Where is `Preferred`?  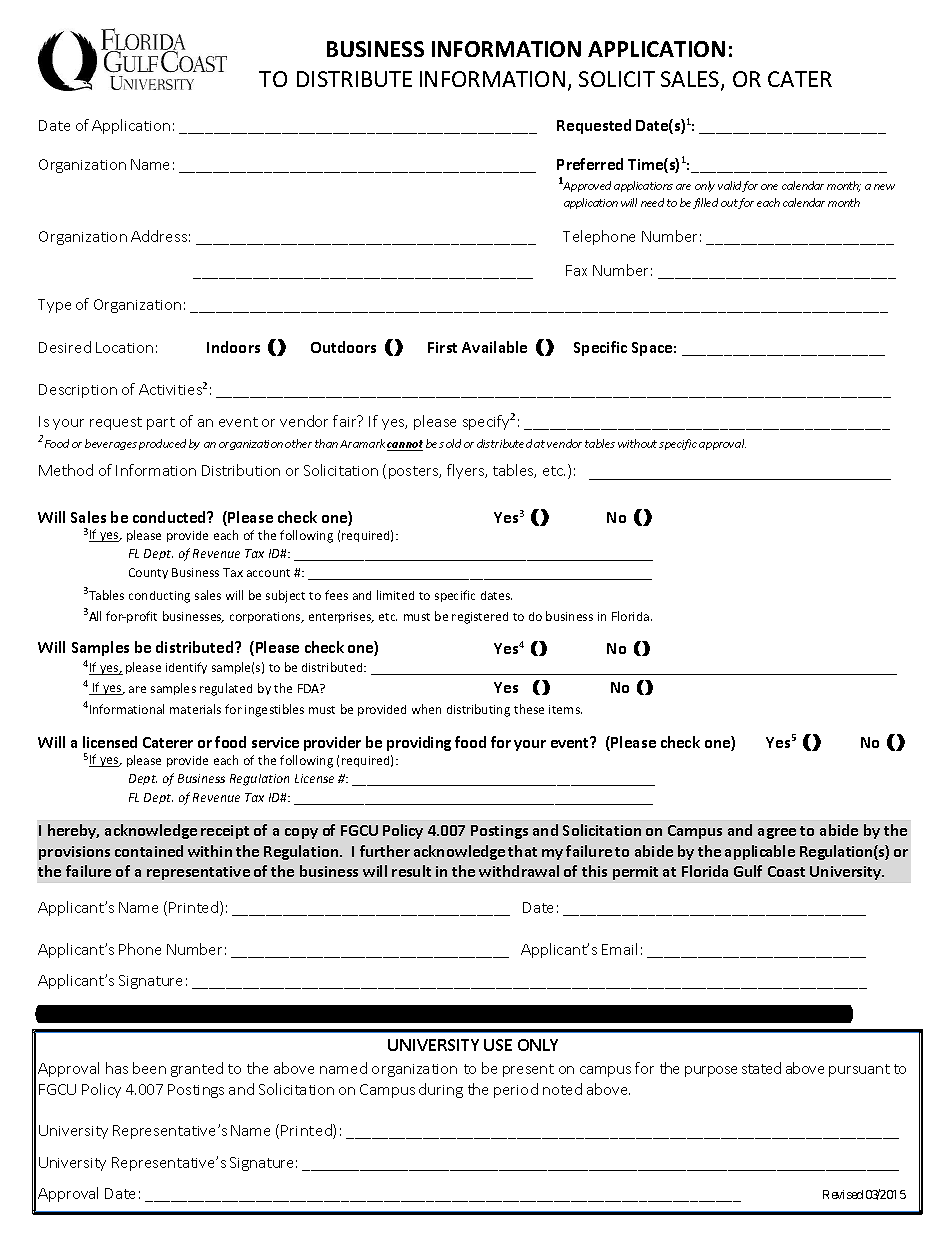 Preferred is located at coordinates (590, 164).
